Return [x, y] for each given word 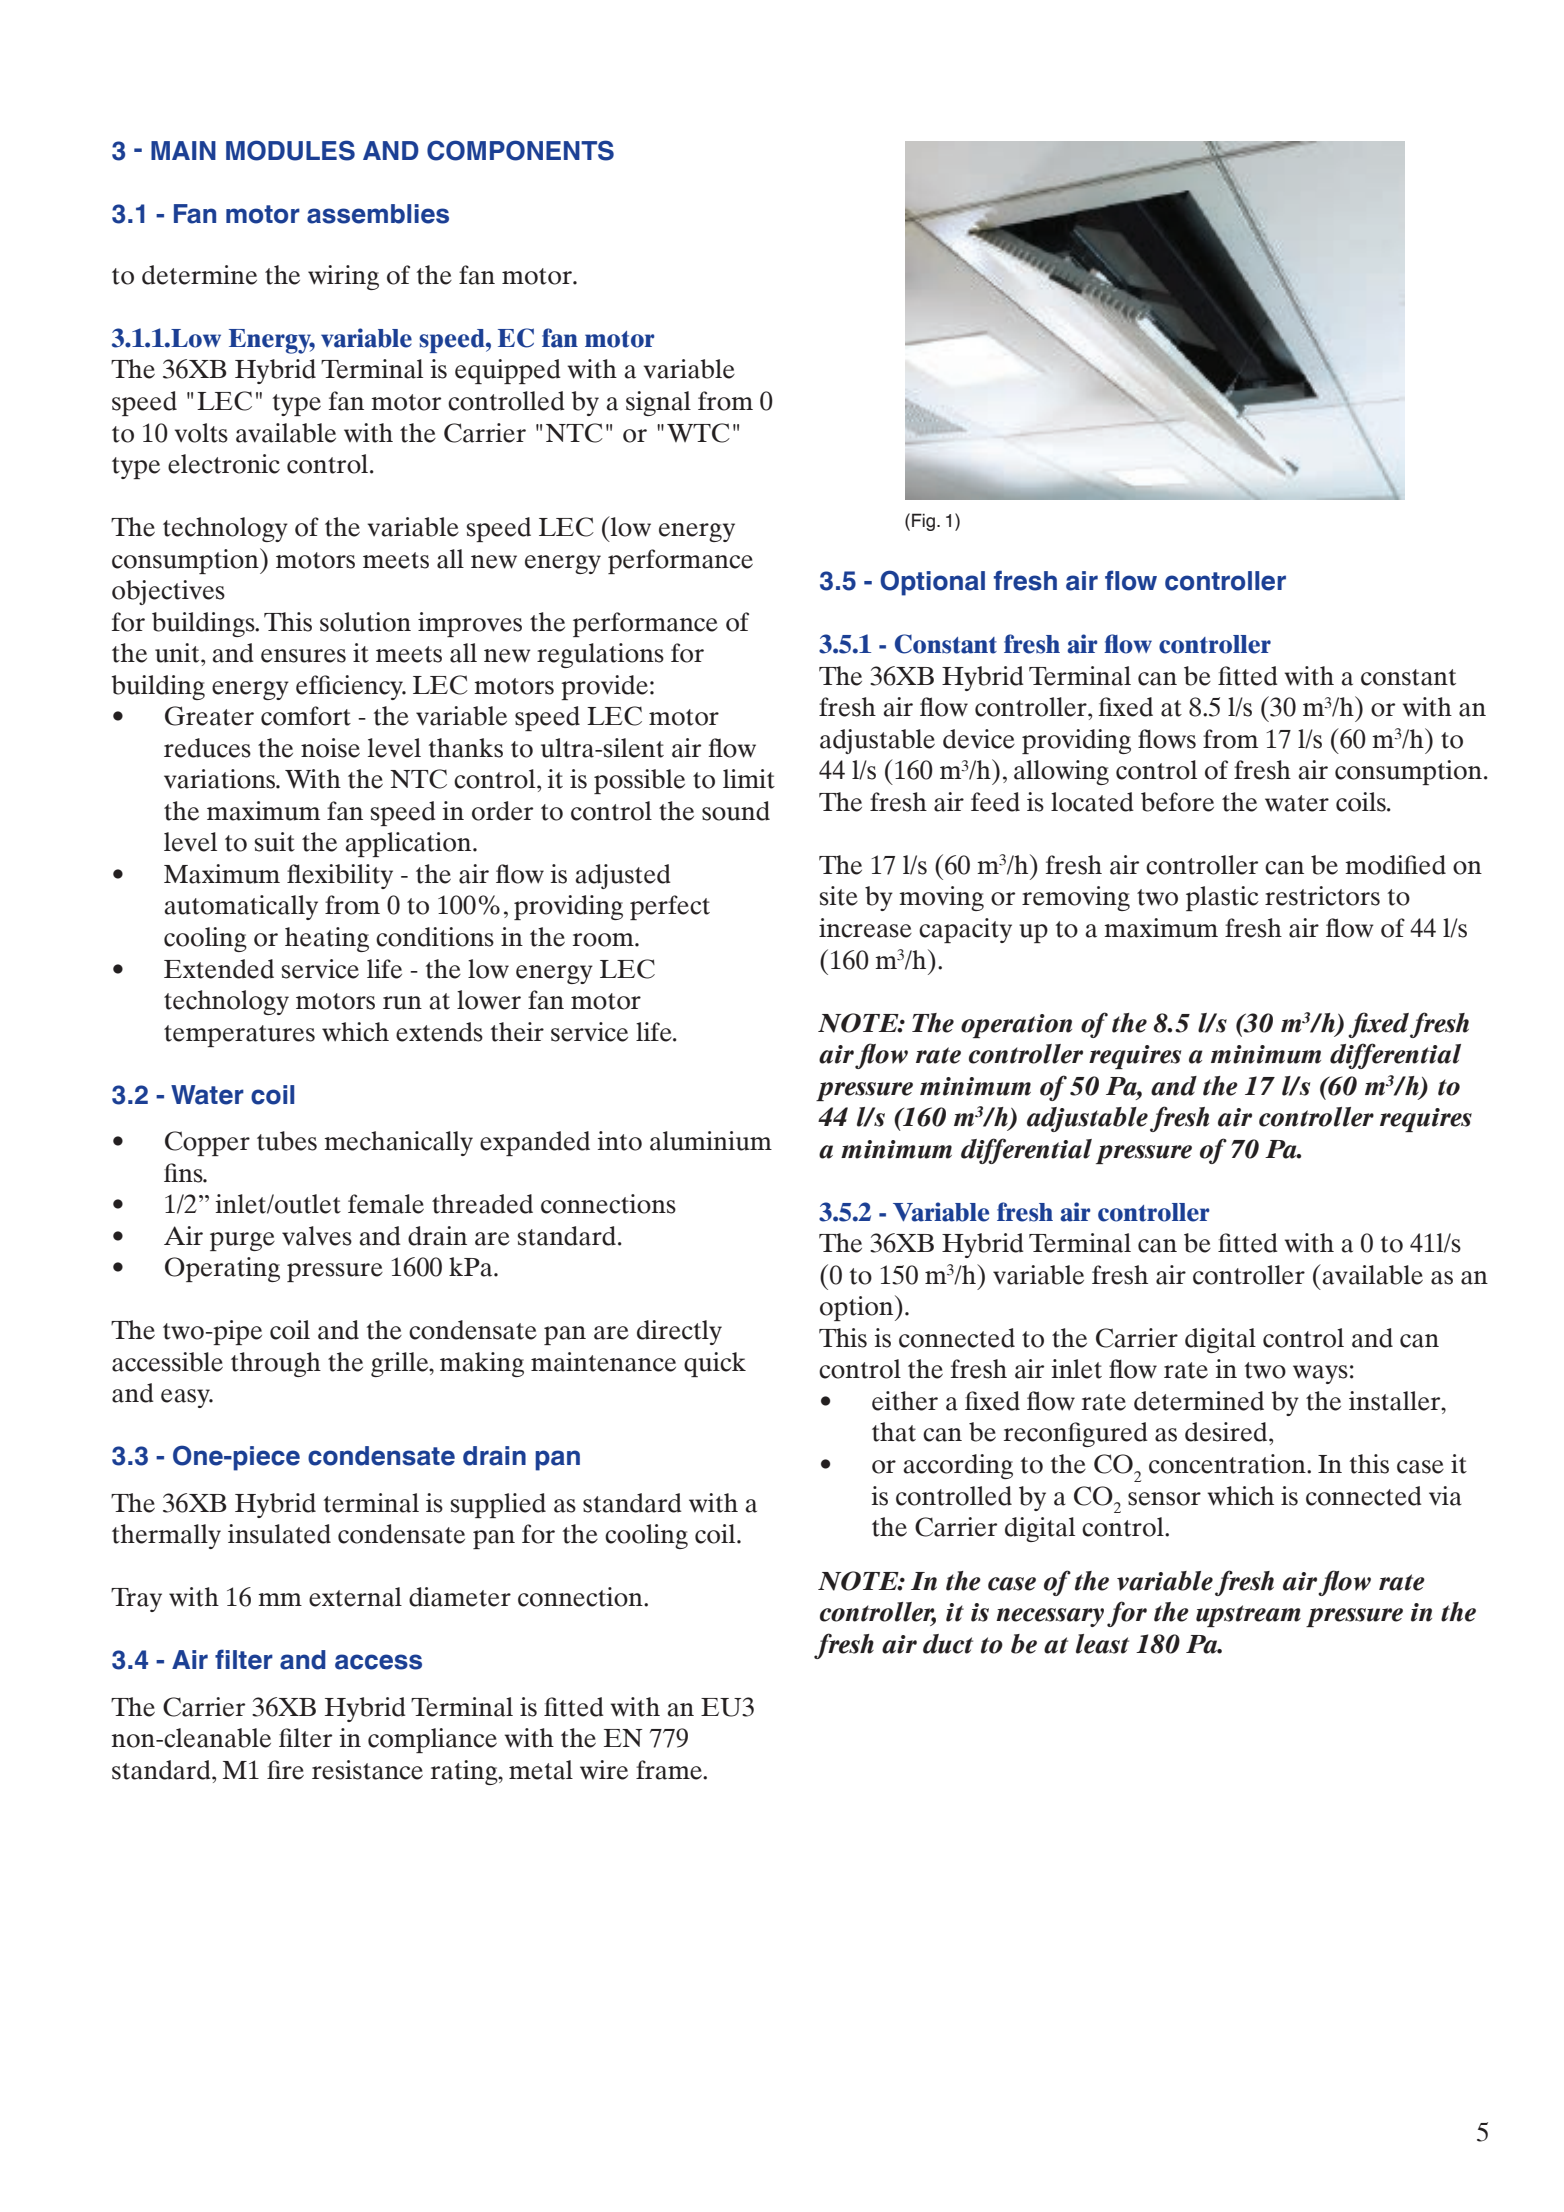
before [1177, 802]
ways [1320, 1374]
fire [285, 1770]
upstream [1248, 1616]
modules [290, 150]
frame [670, 1770]
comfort [306, 716]
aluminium [711, 1141]
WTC [698, 433]
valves [317, 1236]
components [520, 150]
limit [749, 779]
